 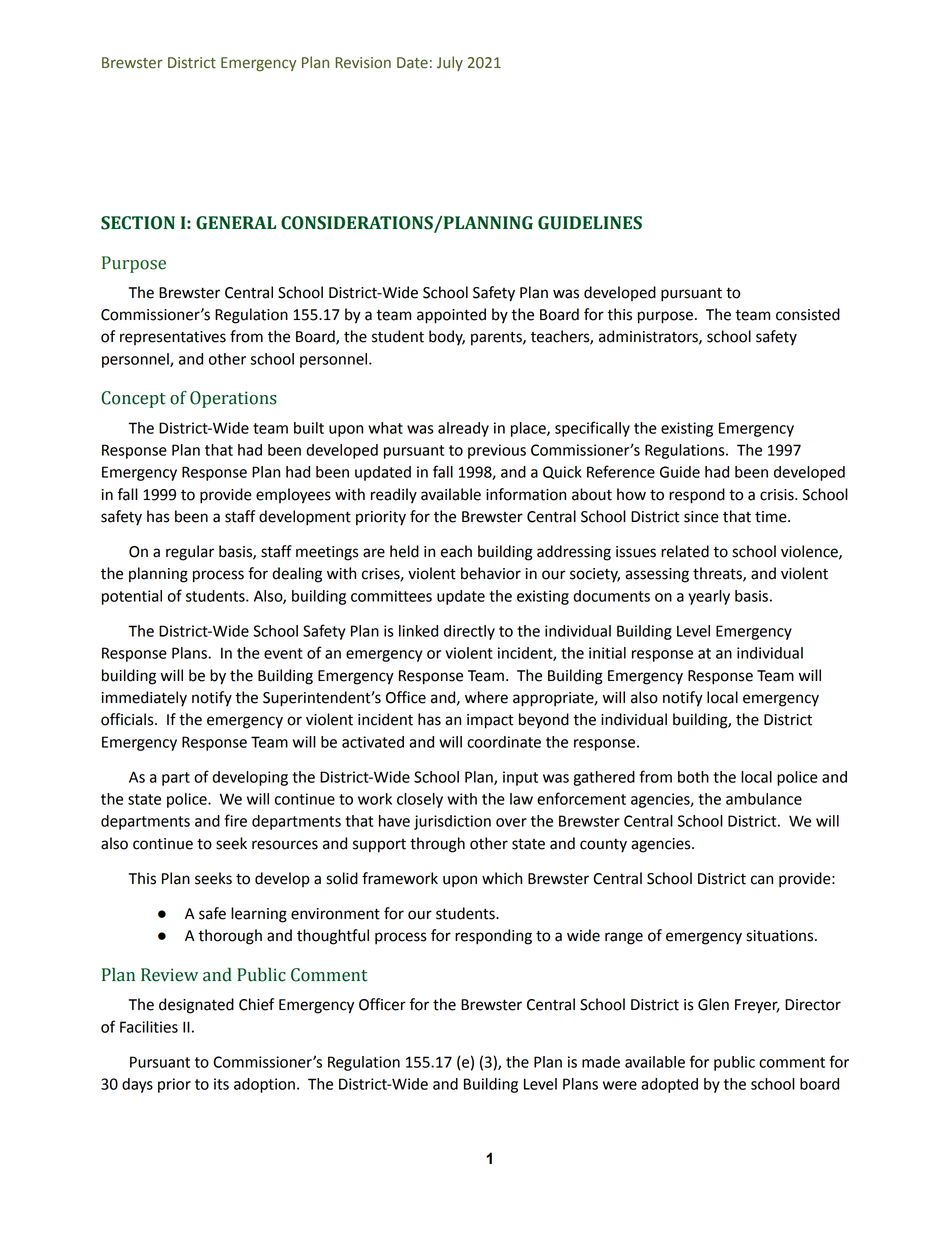 What do you see at coordinates (363, 63) in the screenshot?
I see `Revision` at bounding box center [363, 63].
